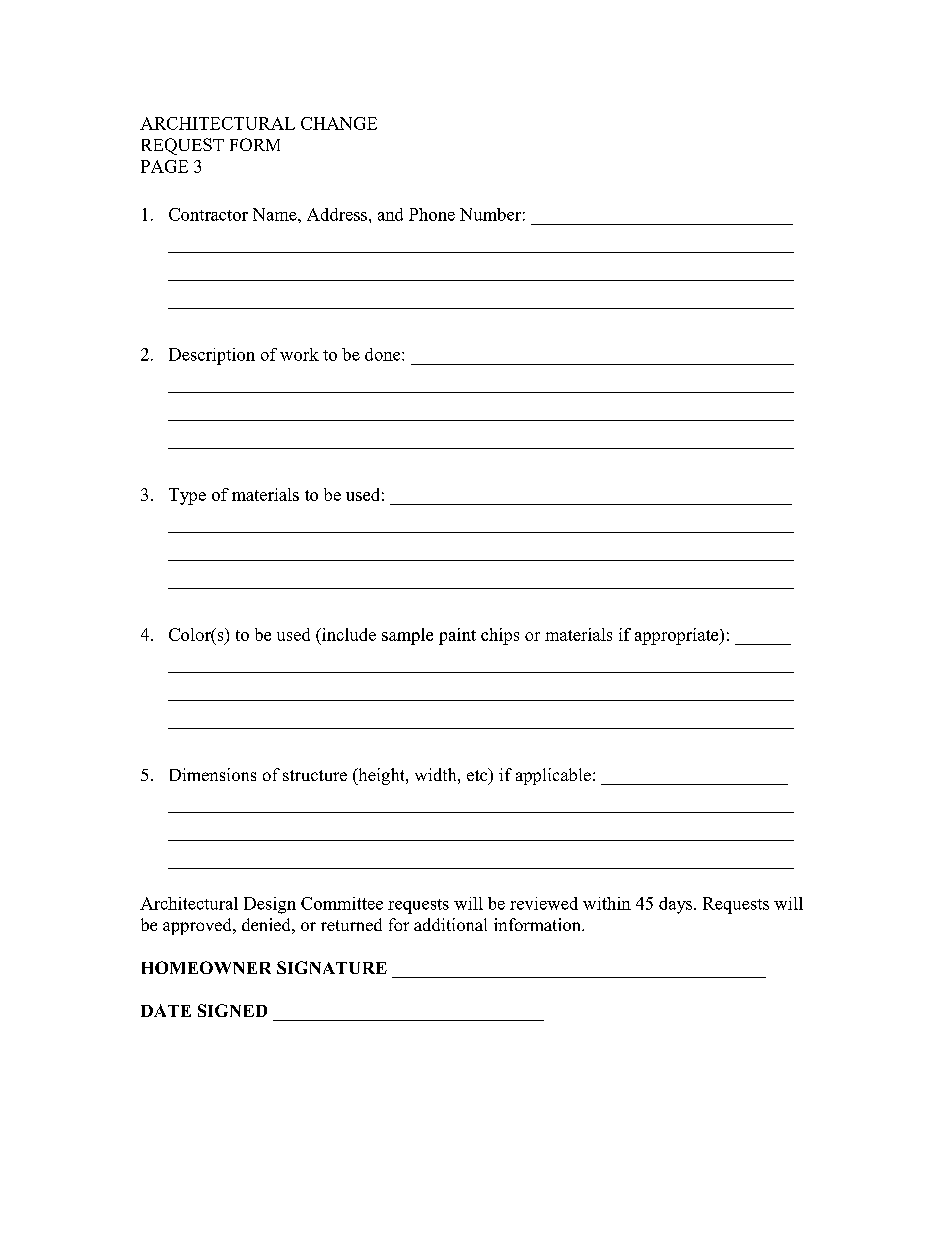 Image resolution: width=952 pixels, height=1233 pixels. Describe the element at coordinates (553, 776) in the page. I see `applicable` at that location.
